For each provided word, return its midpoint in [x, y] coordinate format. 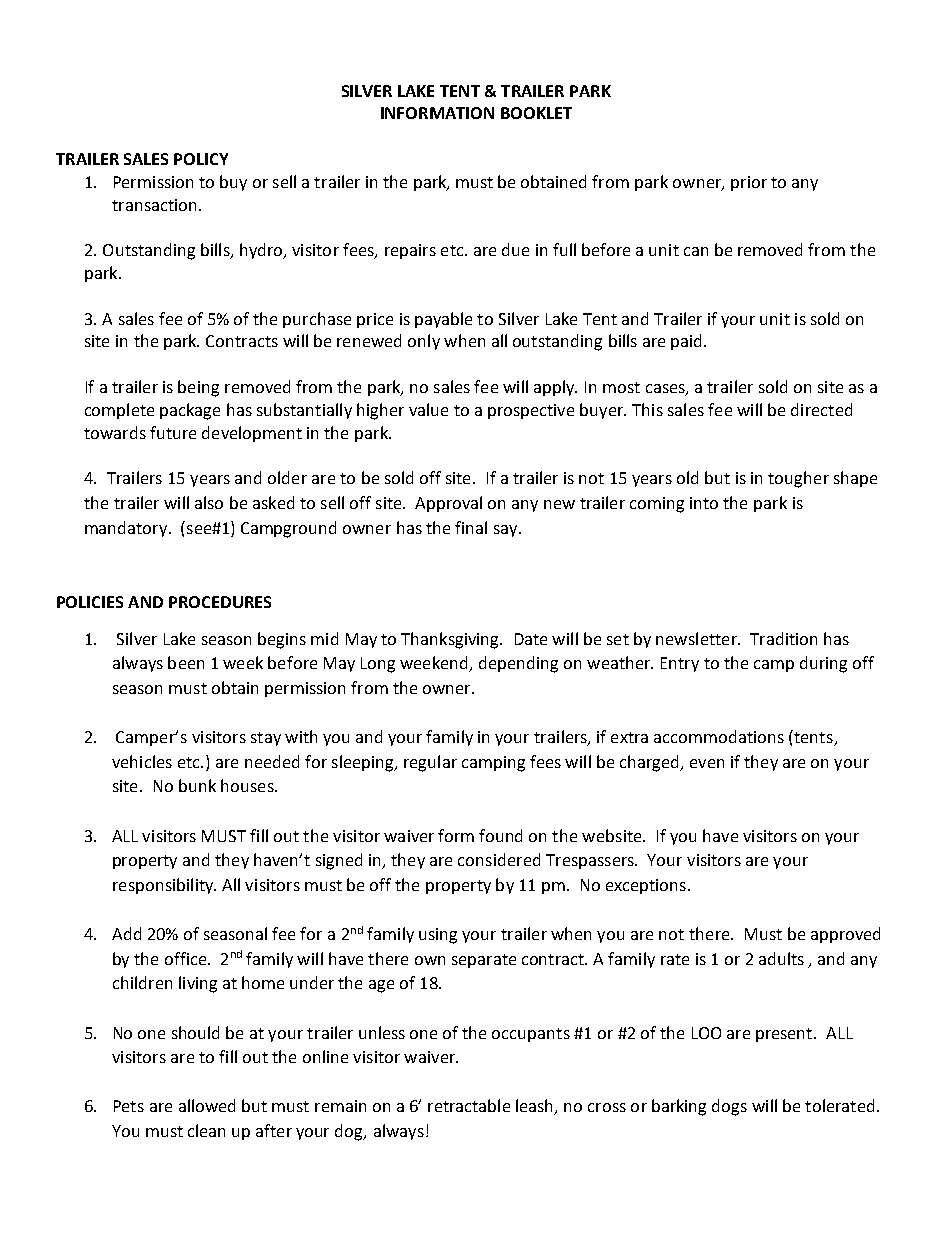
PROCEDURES [220, 602]
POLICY [201, 159]
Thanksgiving [451, 640]
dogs [729, 1107]
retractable [469, 1105]
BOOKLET [536, 113]
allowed [207, 1105]
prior [749, 183]
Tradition [783, 638]
